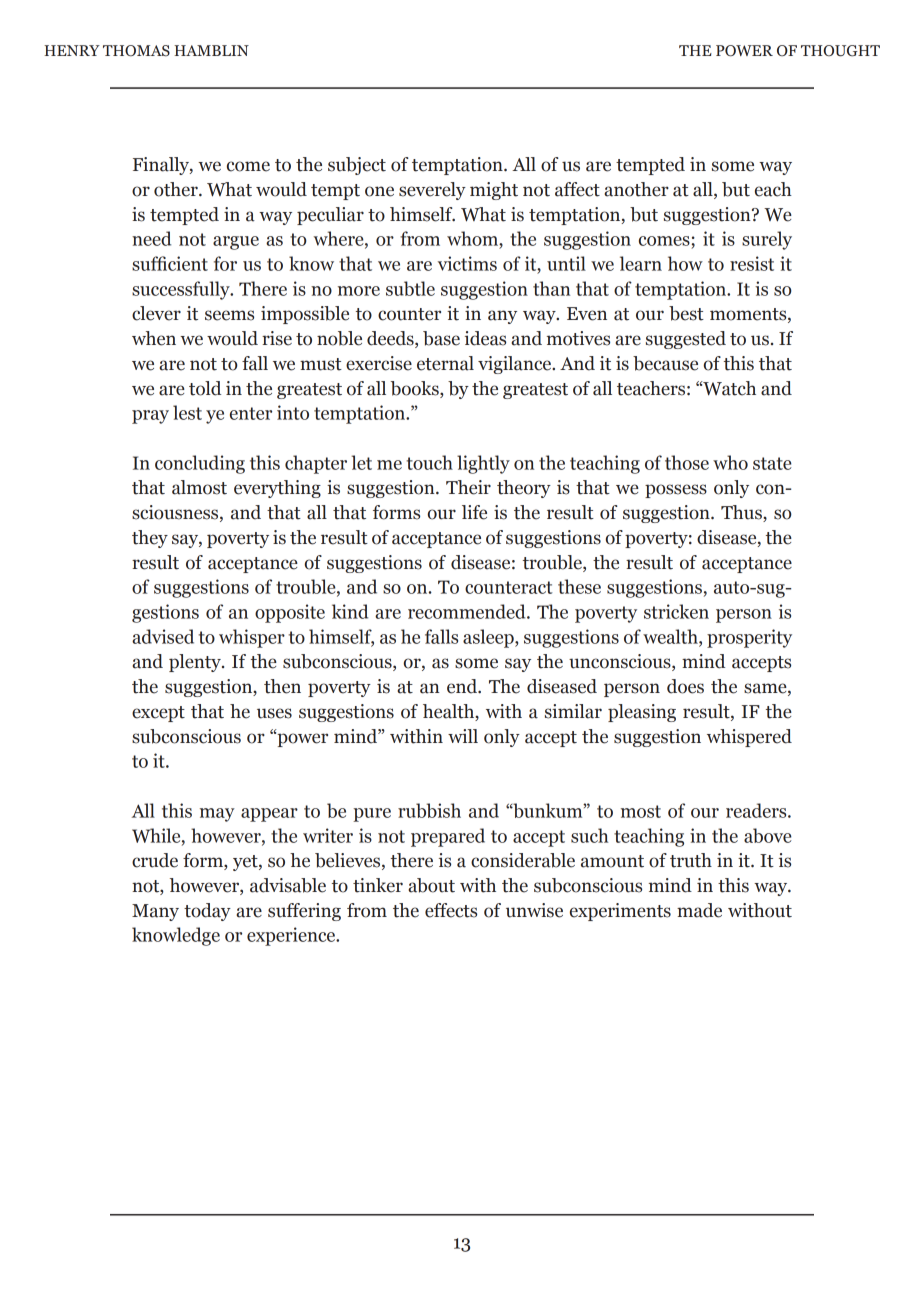 This document has width=924, height=1308. What do you see at coordinates (155, 912) in the document?
I see `Many` at bounding box center [155, 912].
